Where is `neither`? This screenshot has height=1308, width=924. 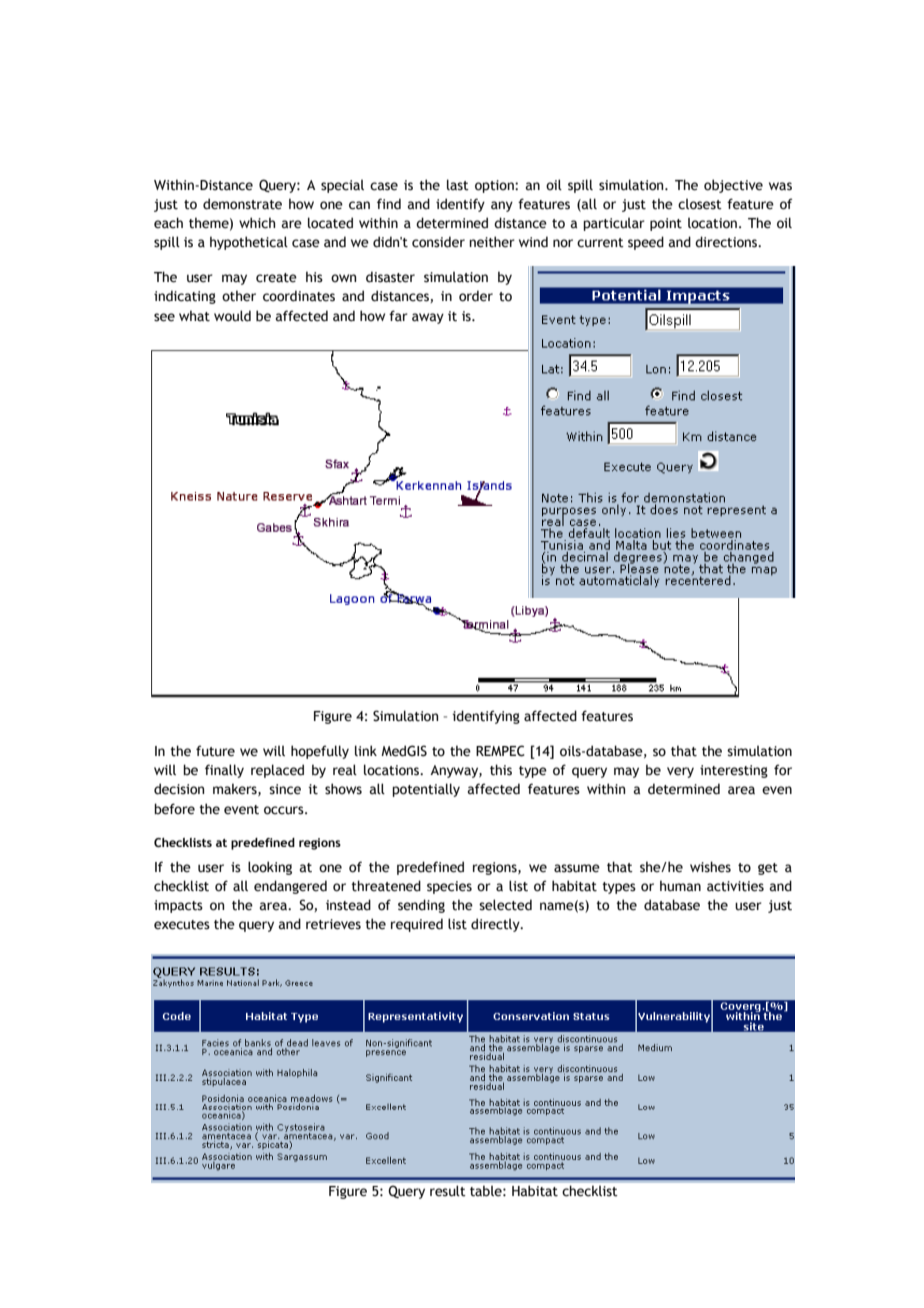 neither is located at coordinates (492, 242).
